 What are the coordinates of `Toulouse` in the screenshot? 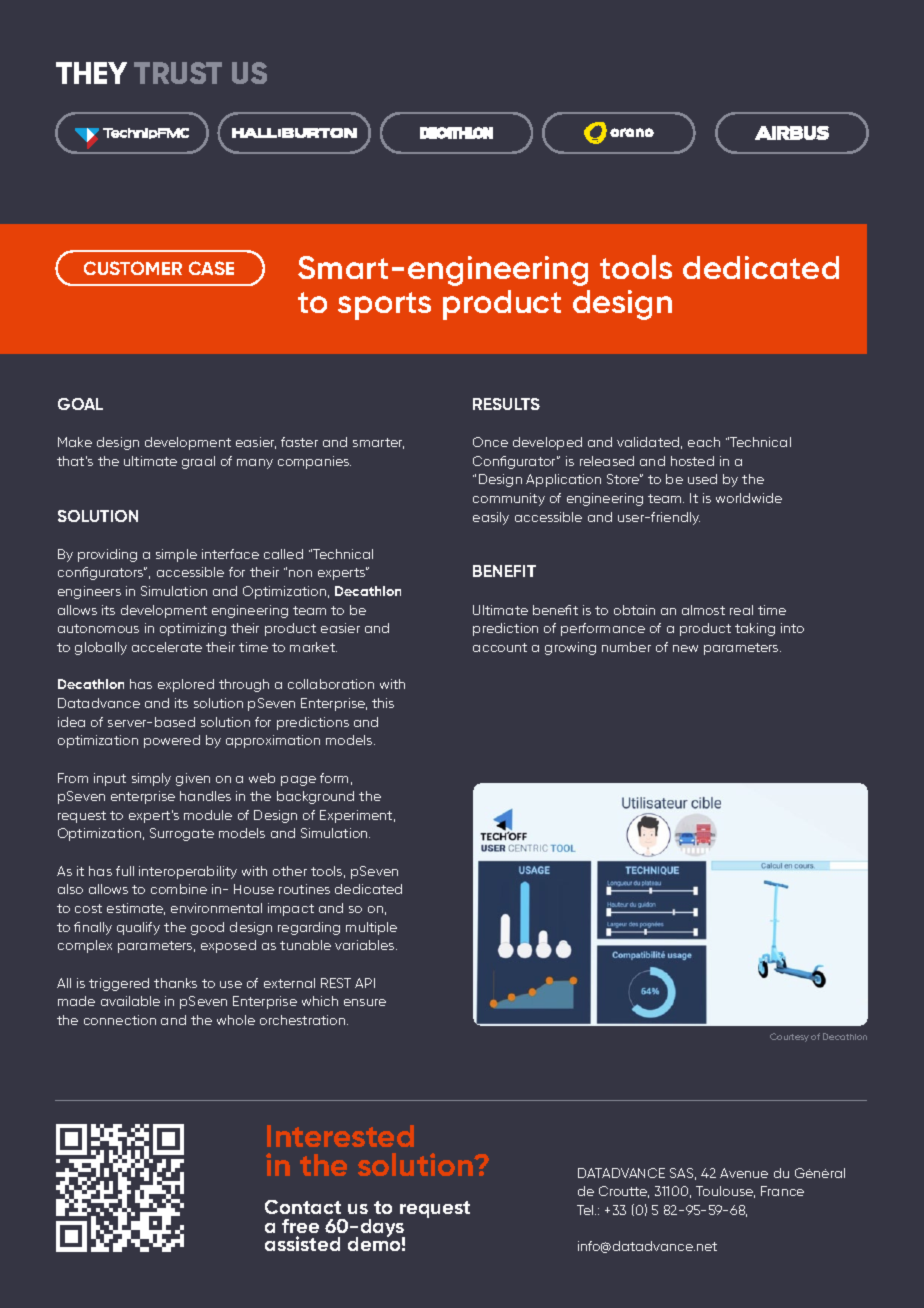 It's located at (725, 1192).
